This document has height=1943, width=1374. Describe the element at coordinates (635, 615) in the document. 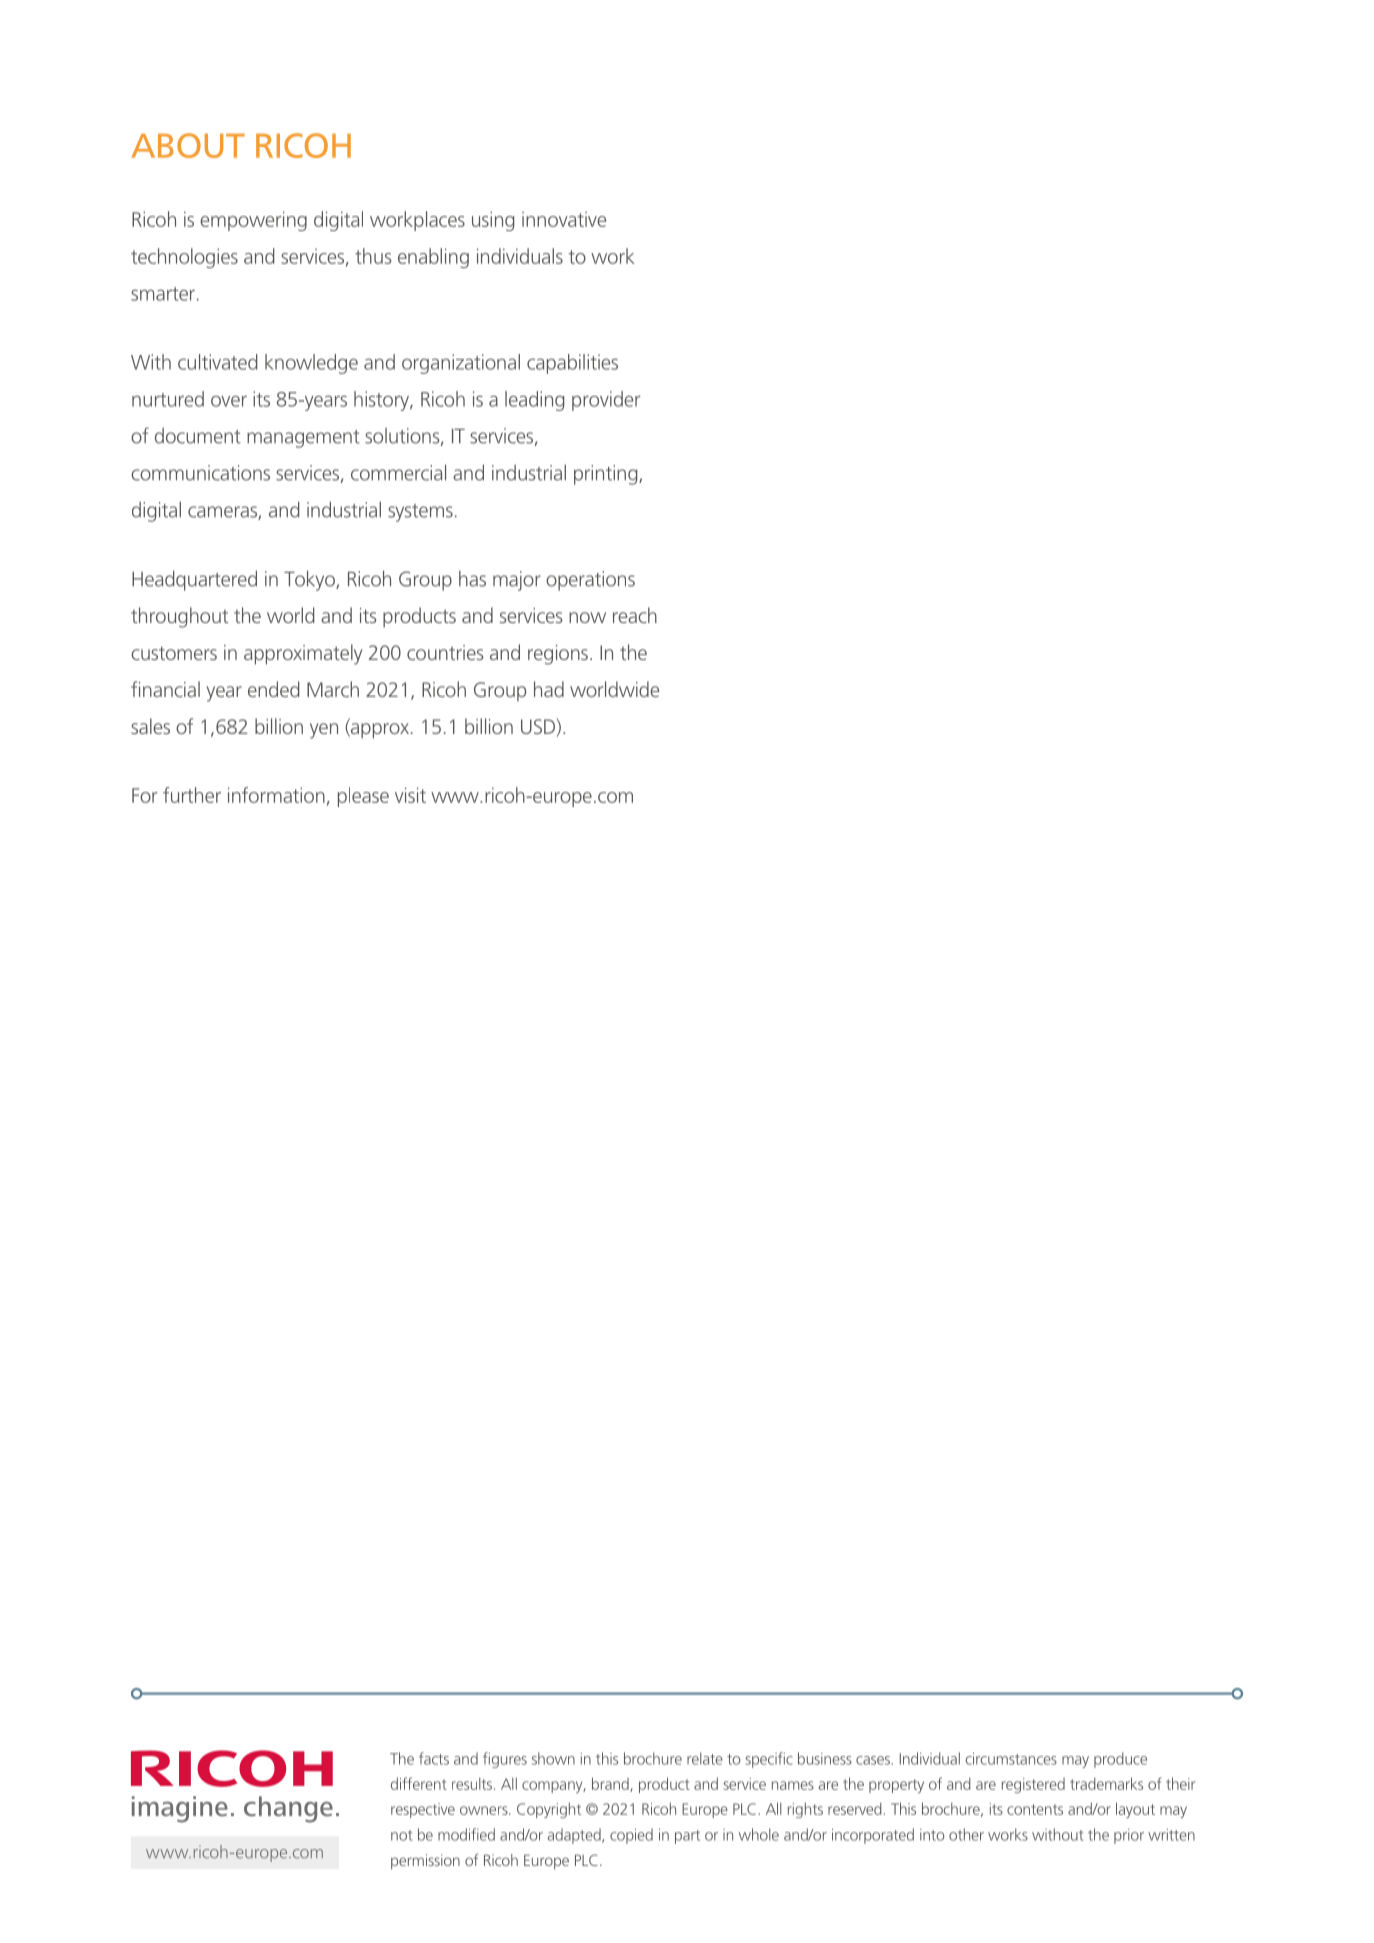

I see `reach` at that location.
